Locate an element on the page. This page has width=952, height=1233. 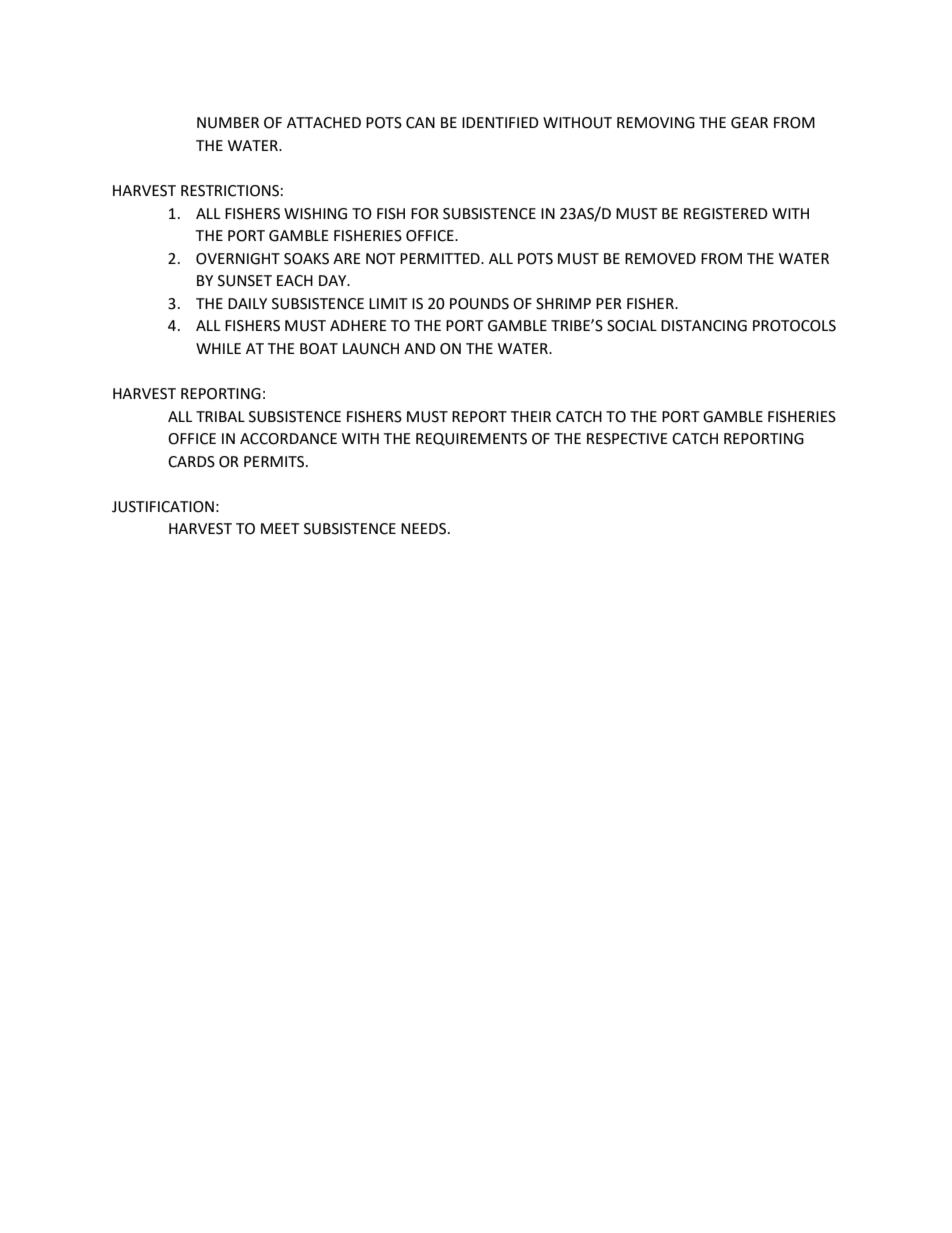
POUNDS is located at coordinates (479, 304).
